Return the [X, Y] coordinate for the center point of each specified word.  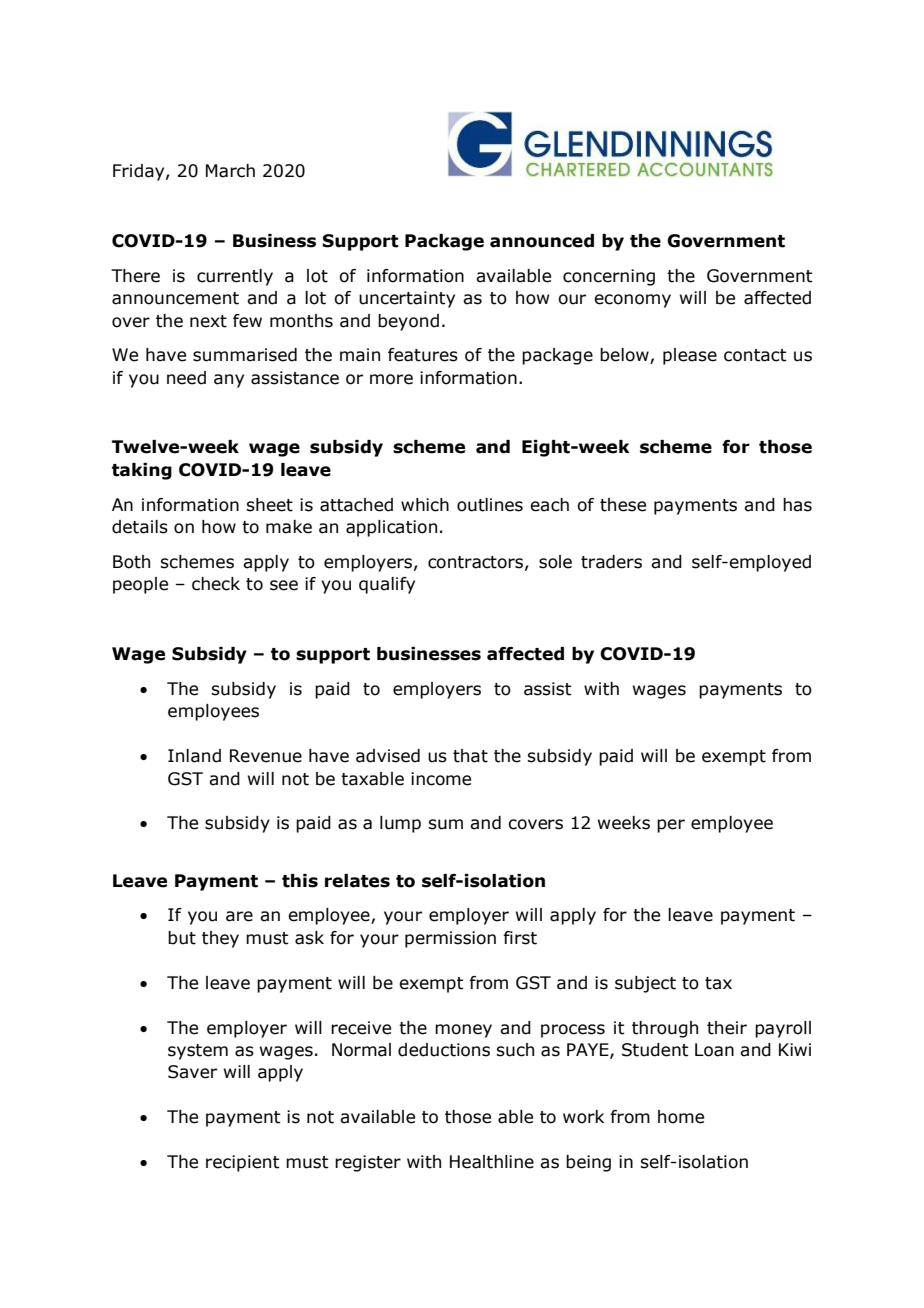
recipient [243, 1163]
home [681, 1117]
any [229, 381]
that [470, 756]
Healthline [492, 1162]
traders [611, 562]
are [239, 916]
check [216, 584]
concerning [609, 277]
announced [542, 241]
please [690, 356]
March [230, 171]
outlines [490, 505]
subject [645, 984]
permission [450, 939]
